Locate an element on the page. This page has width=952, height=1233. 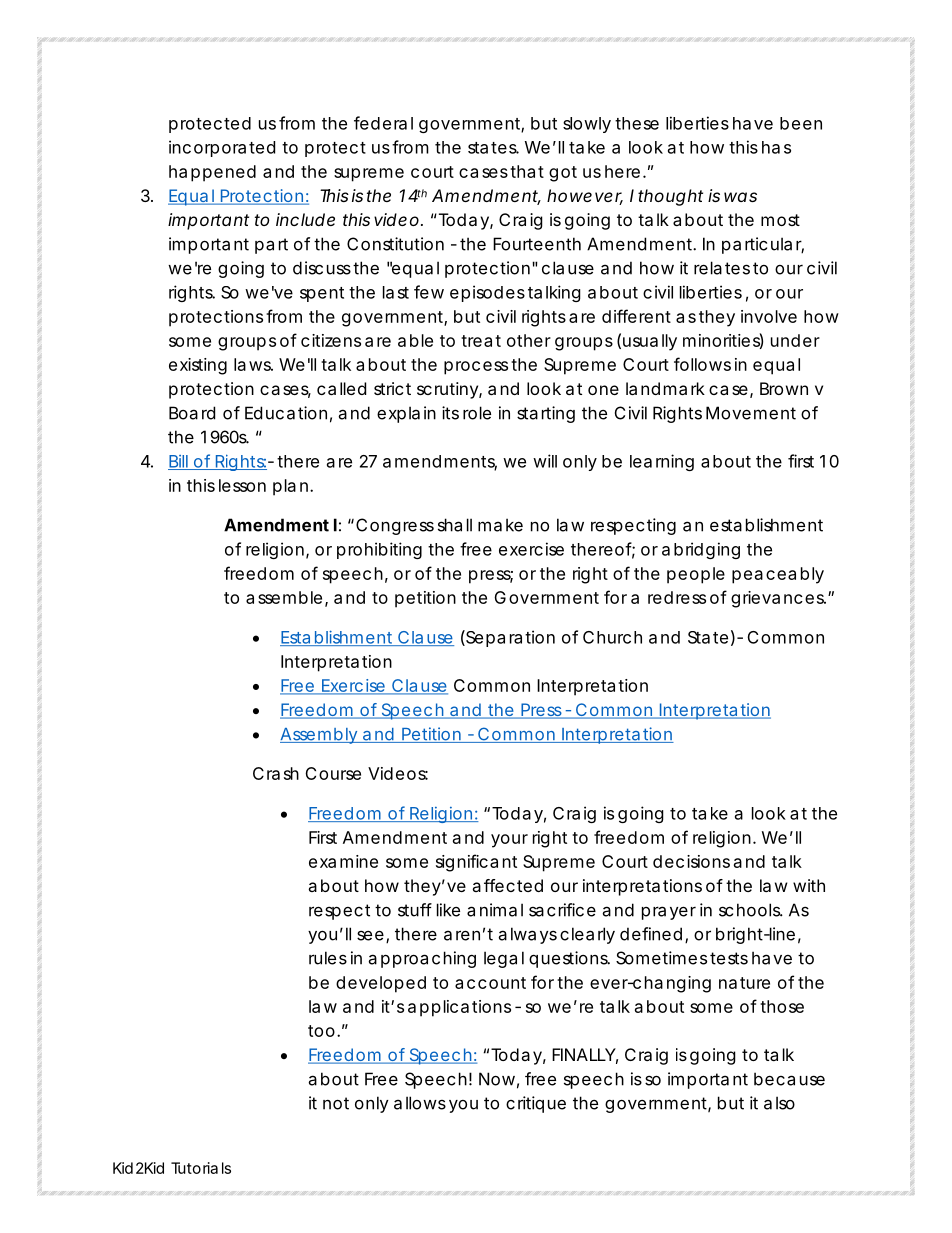
grievances is located at coordinates (778, 599).
